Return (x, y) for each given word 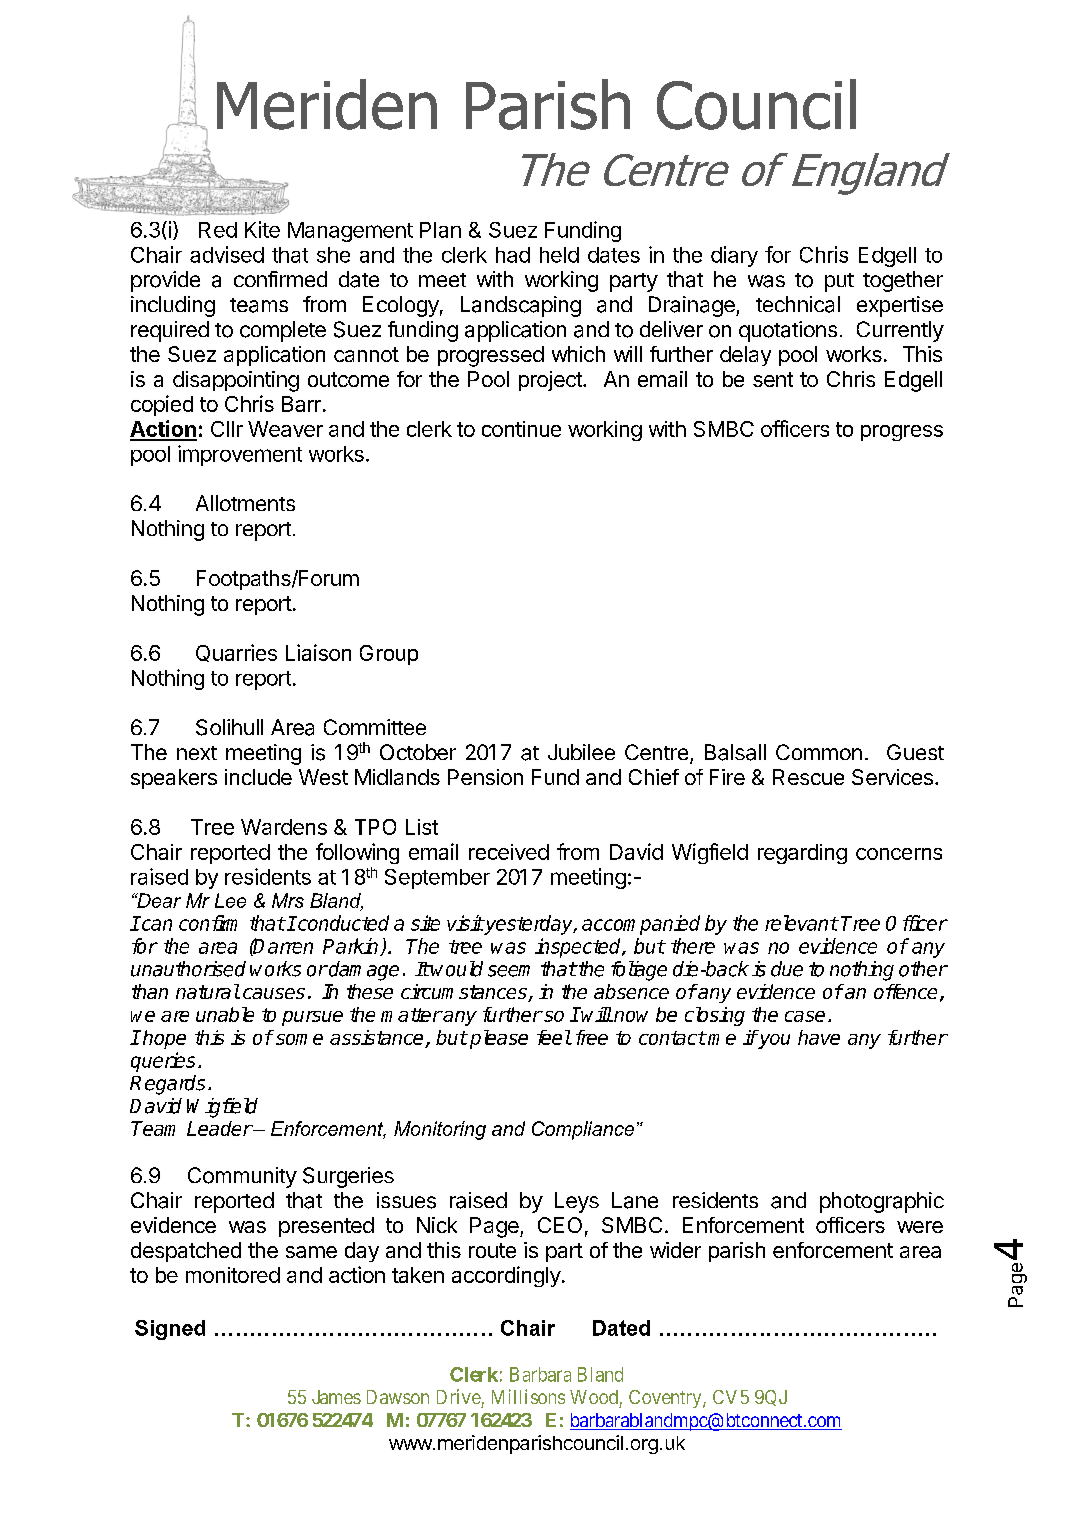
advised (227, 254)
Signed (170, 1330)
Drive (459, 1396)
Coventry (666, 1399)
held (559, 255)
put (839, 282)
